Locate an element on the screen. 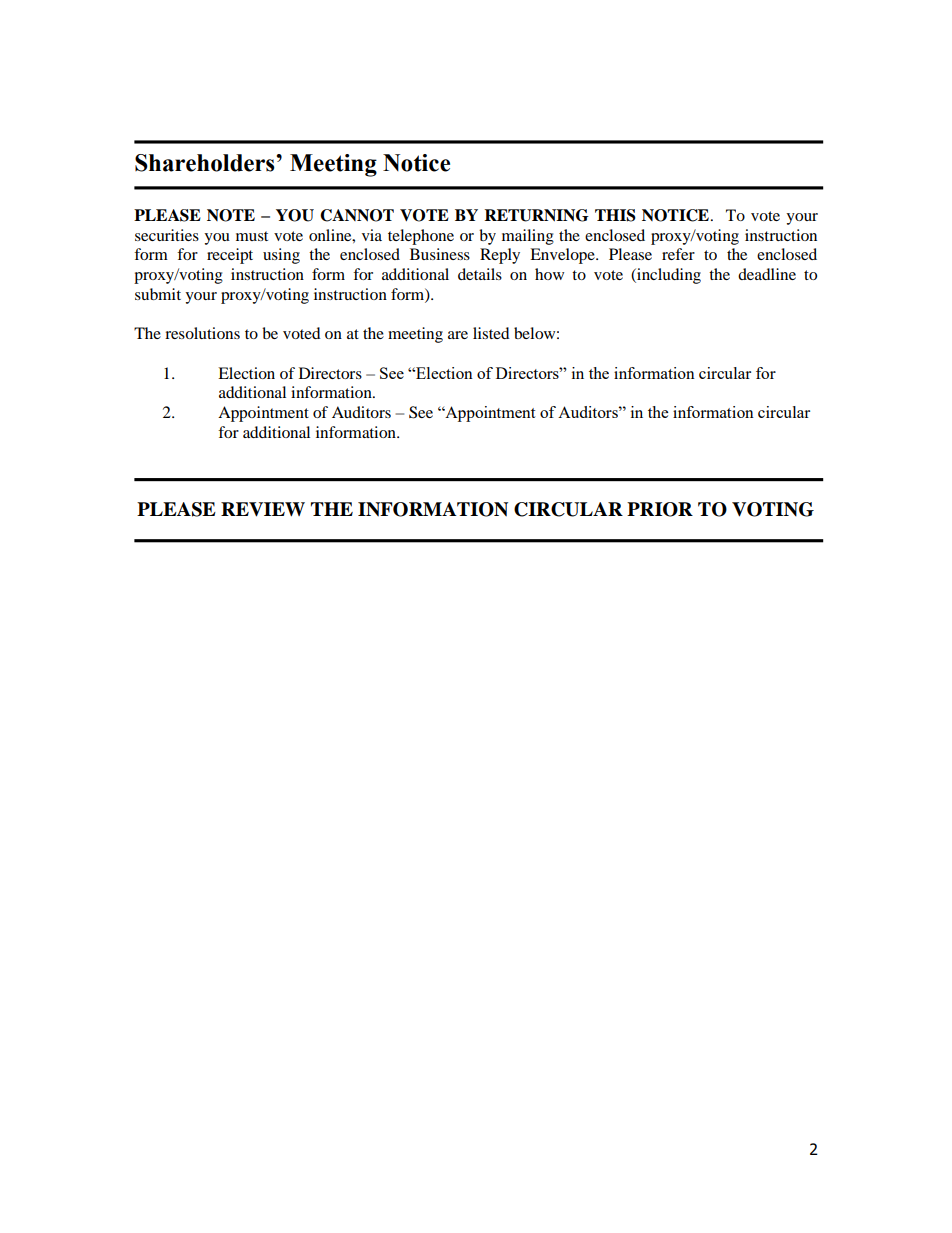  THIS is located at coordinates (615, 215).
